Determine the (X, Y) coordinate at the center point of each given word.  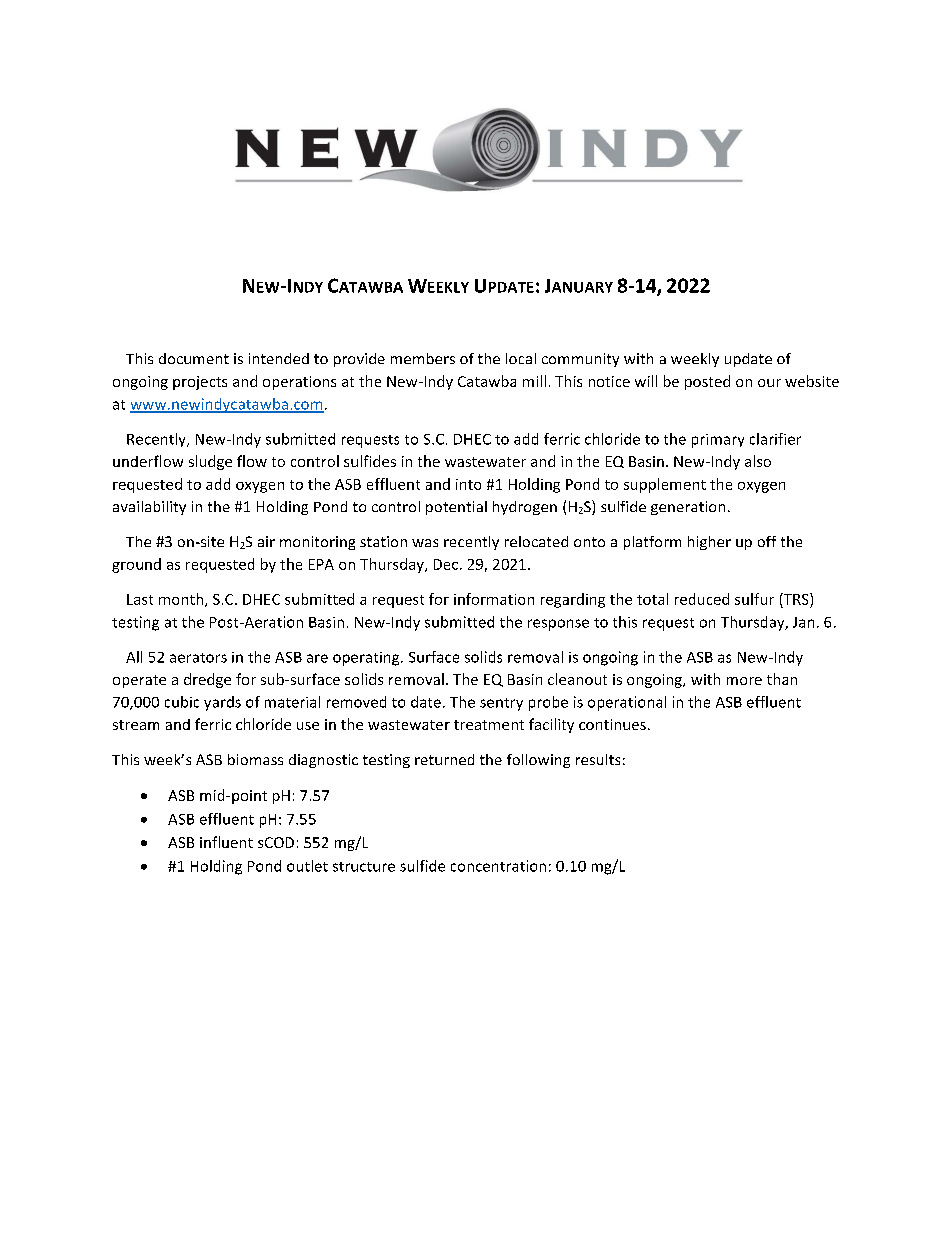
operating (367, 659)
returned (444, 759)
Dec (446, 564)
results (598, 759)
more (744, 681)
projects (200, 383)
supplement (665, 485)
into (468, 484)
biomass (255, 759)
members (423, 358)
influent (226, 842)
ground (136, 565)
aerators (198, 658)
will (646, 381)
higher (709, 543)
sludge (210, 462)
